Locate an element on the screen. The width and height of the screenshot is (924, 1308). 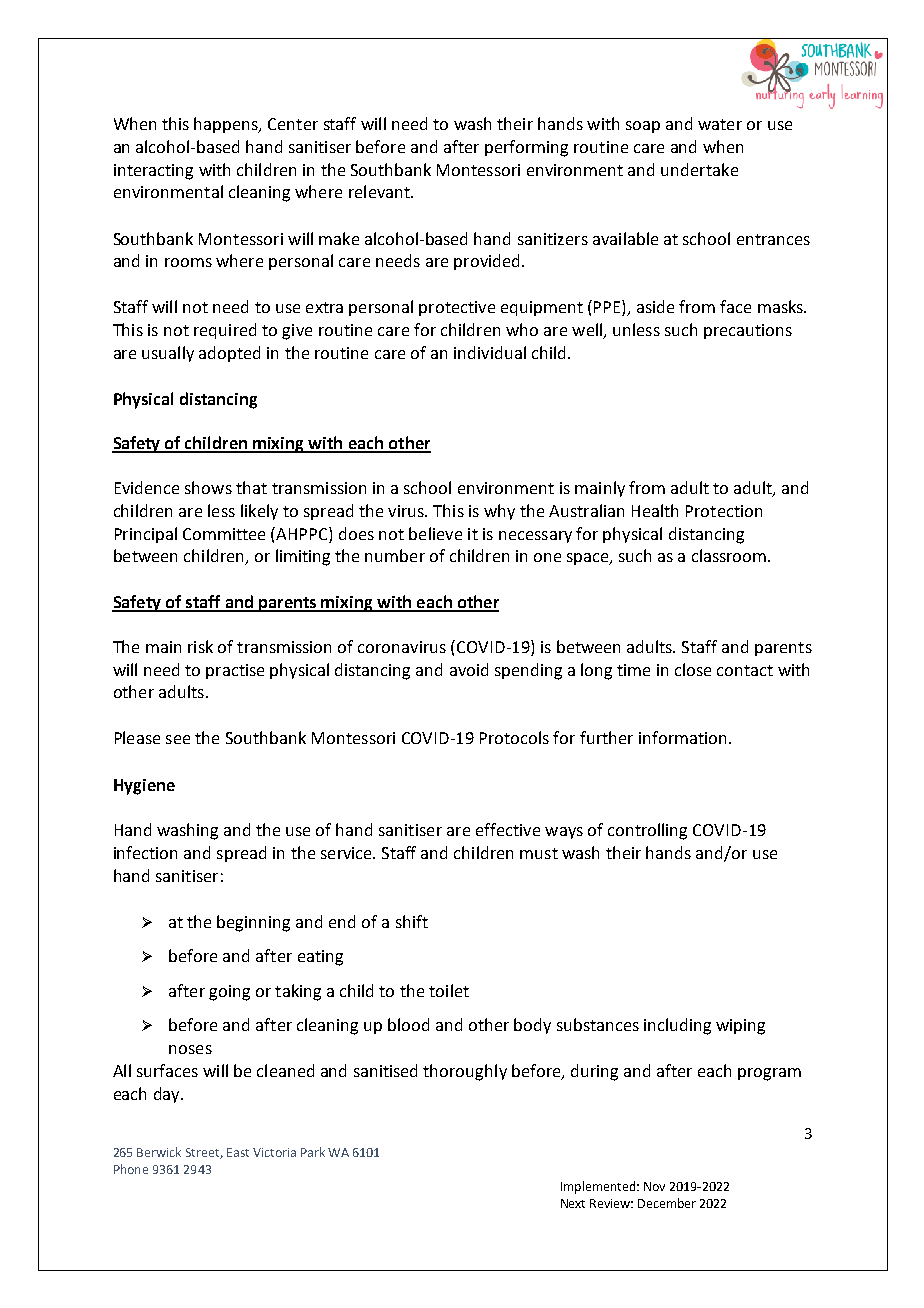
thoroughly is located at coordinates (465, 1072).
